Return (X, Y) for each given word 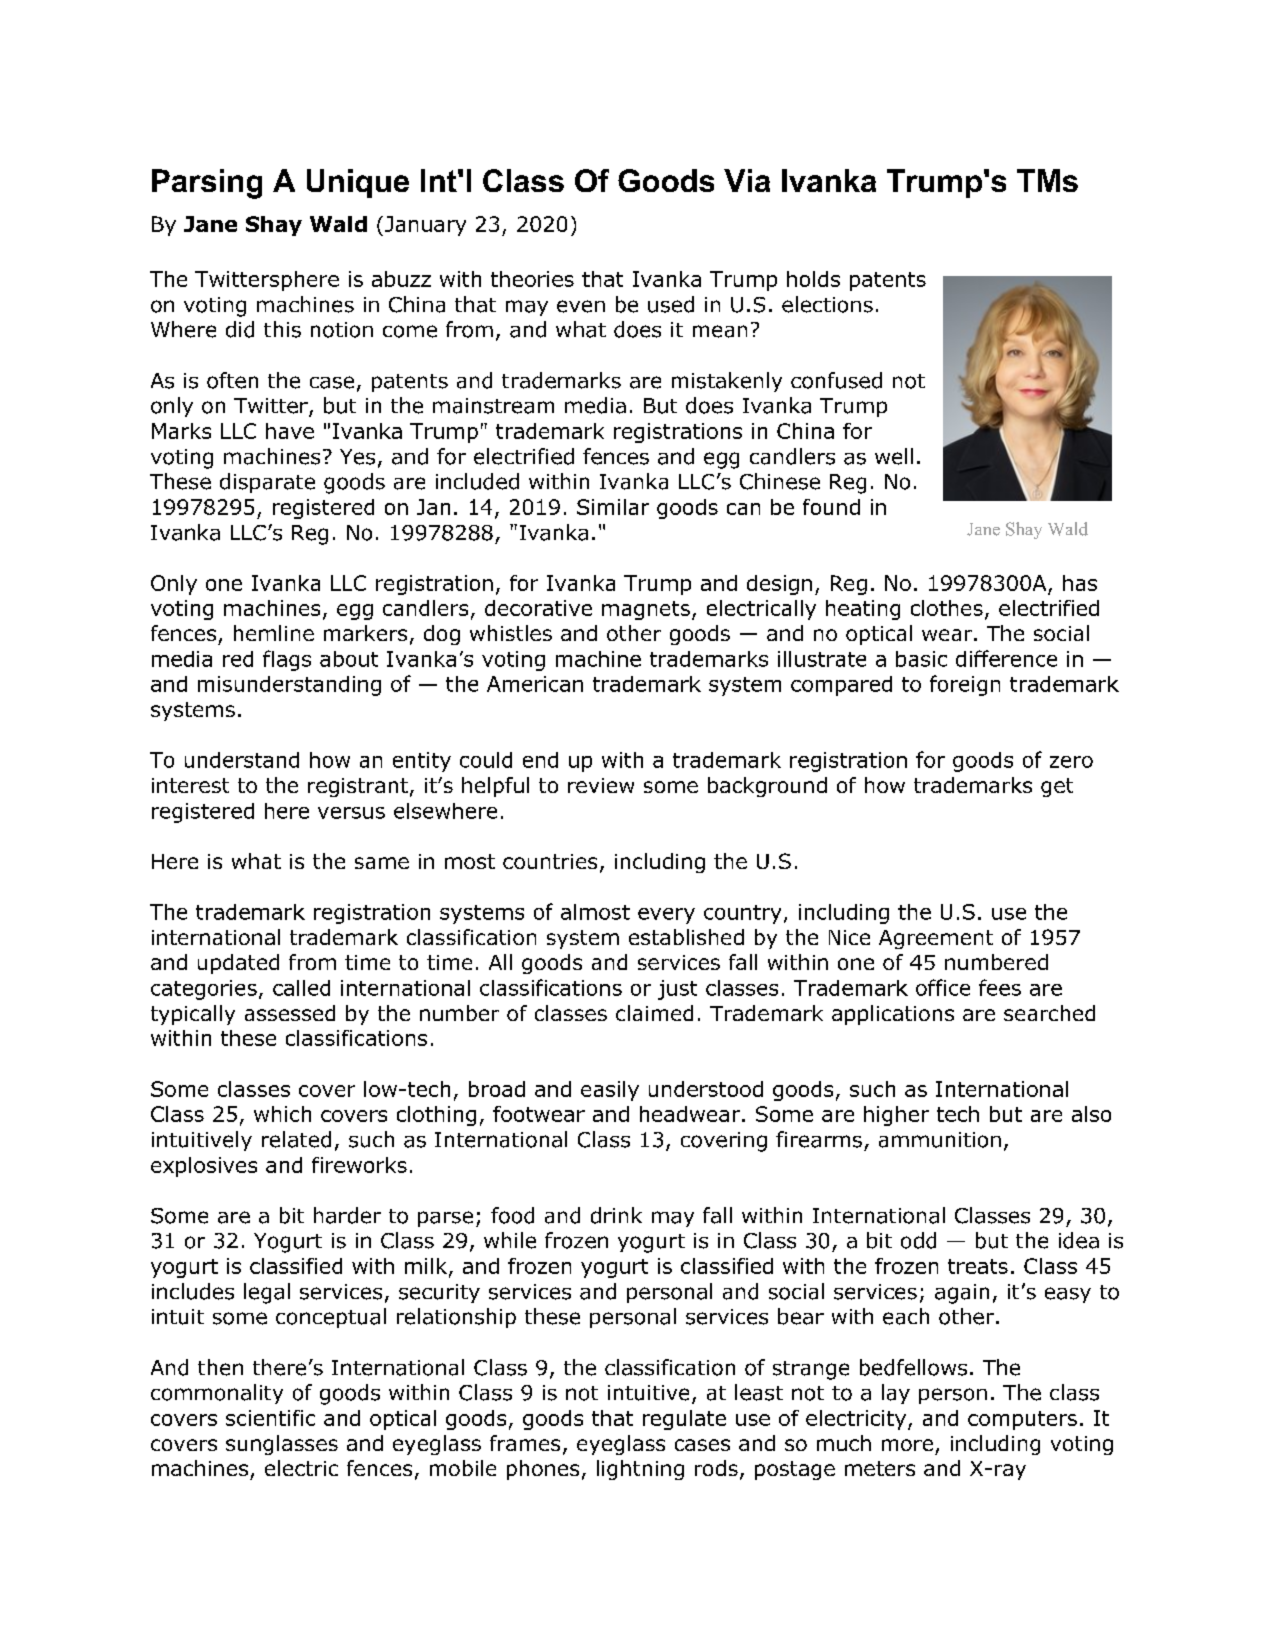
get (1057, 787)
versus (351, 813)
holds (813, 279)
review (601, 785)
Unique (358, 183)
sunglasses (282, 1445)
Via (747, 180)
